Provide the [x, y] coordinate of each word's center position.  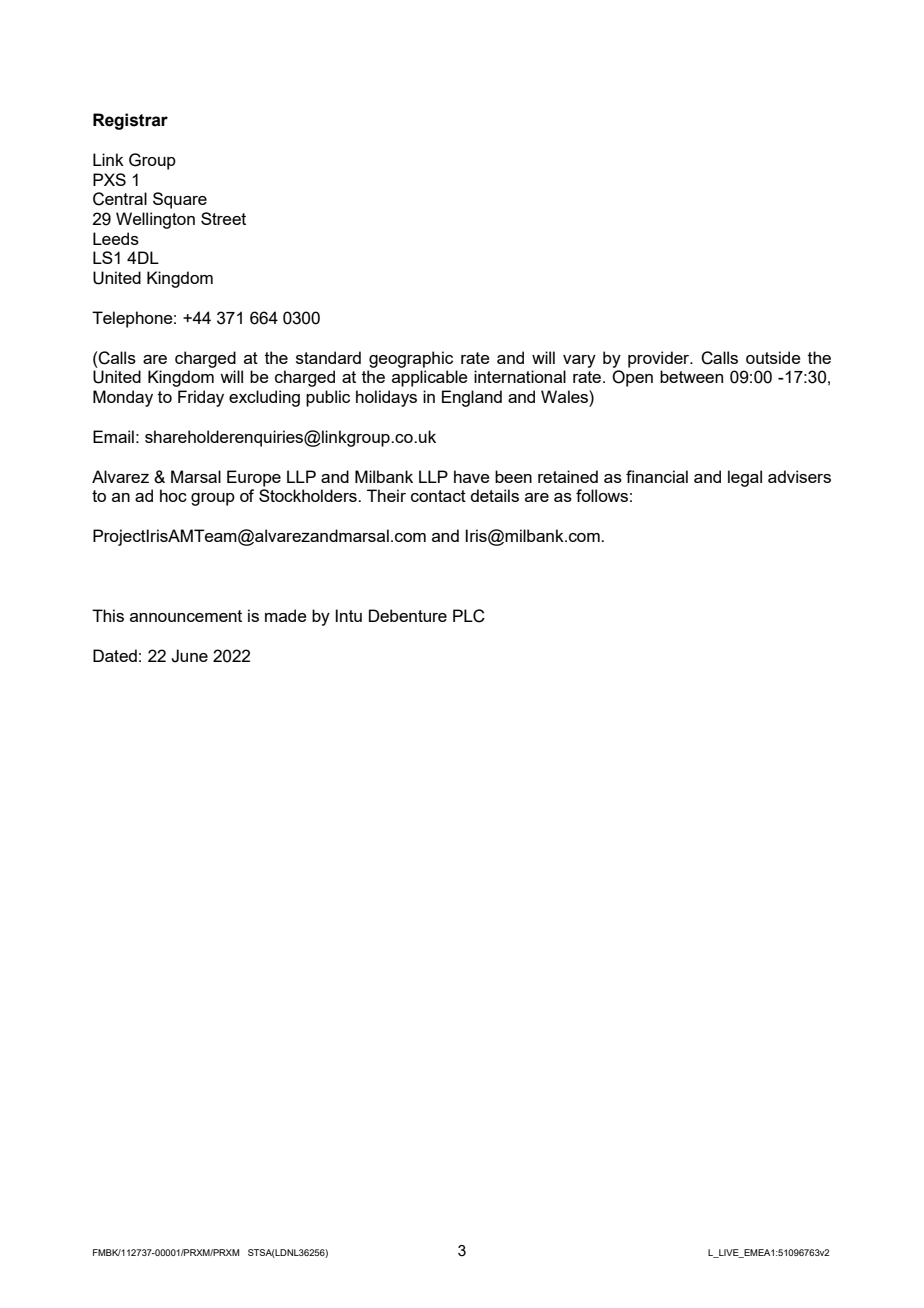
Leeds [116, 238]
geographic [411, 359]
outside [773, 357]
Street [223, 218]
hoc [173, 495]
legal [745, 478]
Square [180, 200]
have [472, 476]
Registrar [130, 121]
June [189, 656]
